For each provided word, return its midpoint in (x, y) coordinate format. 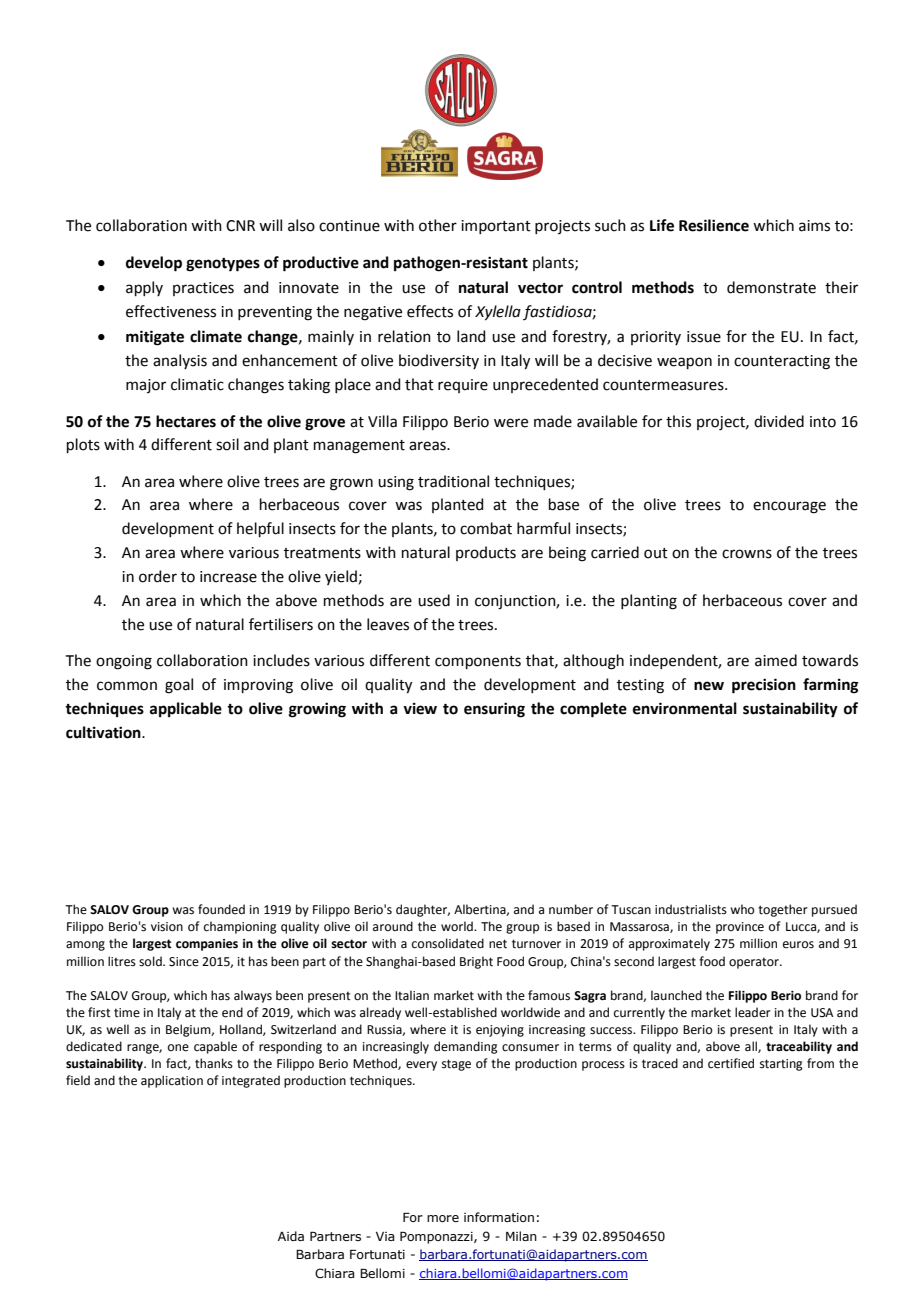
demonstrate (771, 287)
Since (184, 962)
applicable (186, 709)
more (443, 1218)
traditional (453, 481)
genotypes (223, 265)
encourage (789, 507)
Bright (476, 962)
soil (227, 444)
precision (764, 686)
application (172, 1081)
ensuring (494, 710)
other (438, 225)
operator (755, 963)
